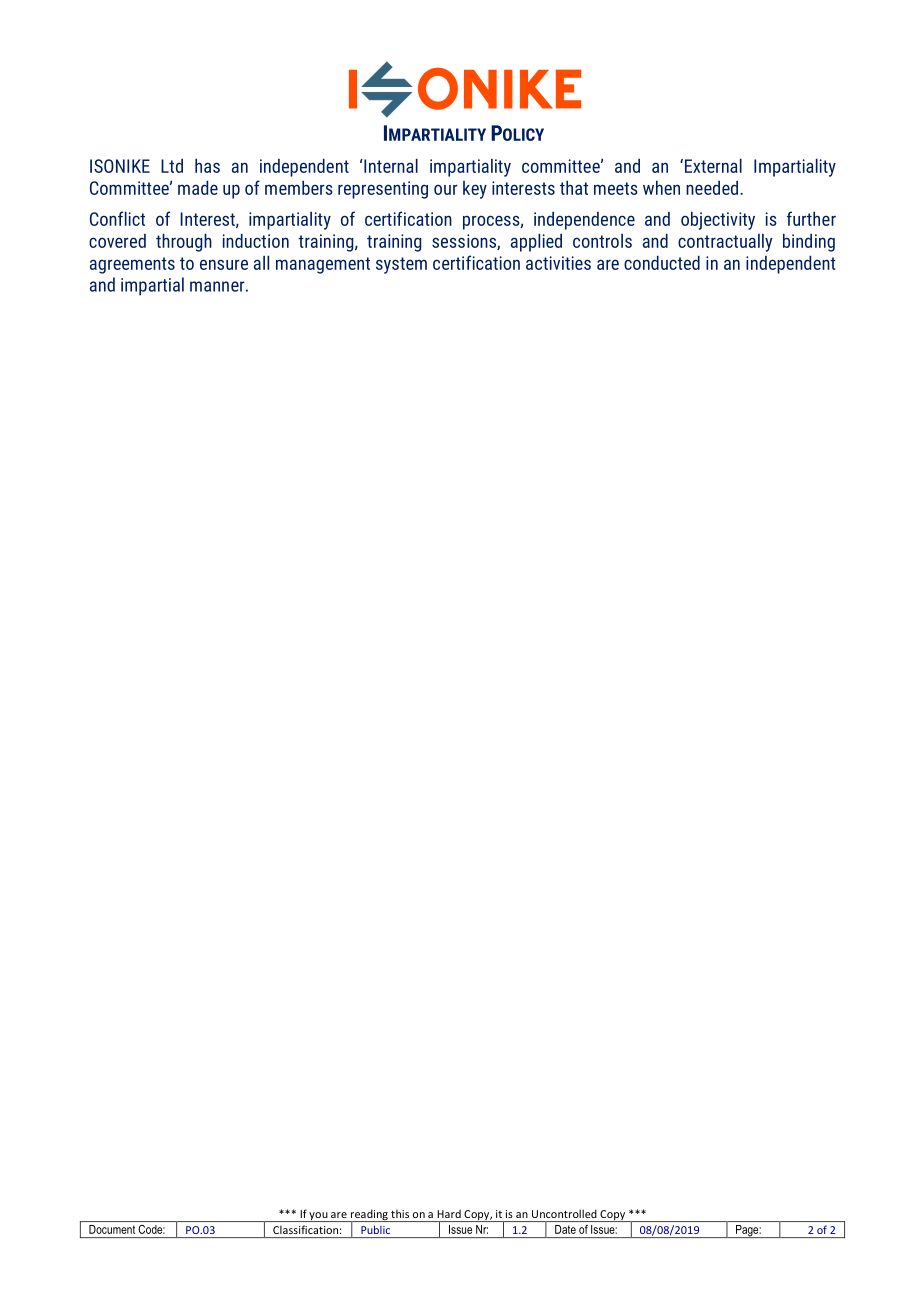  What do you see at coordinates (319, 1217) in the page?
I see `you` at bounding box center [319, 1217].
